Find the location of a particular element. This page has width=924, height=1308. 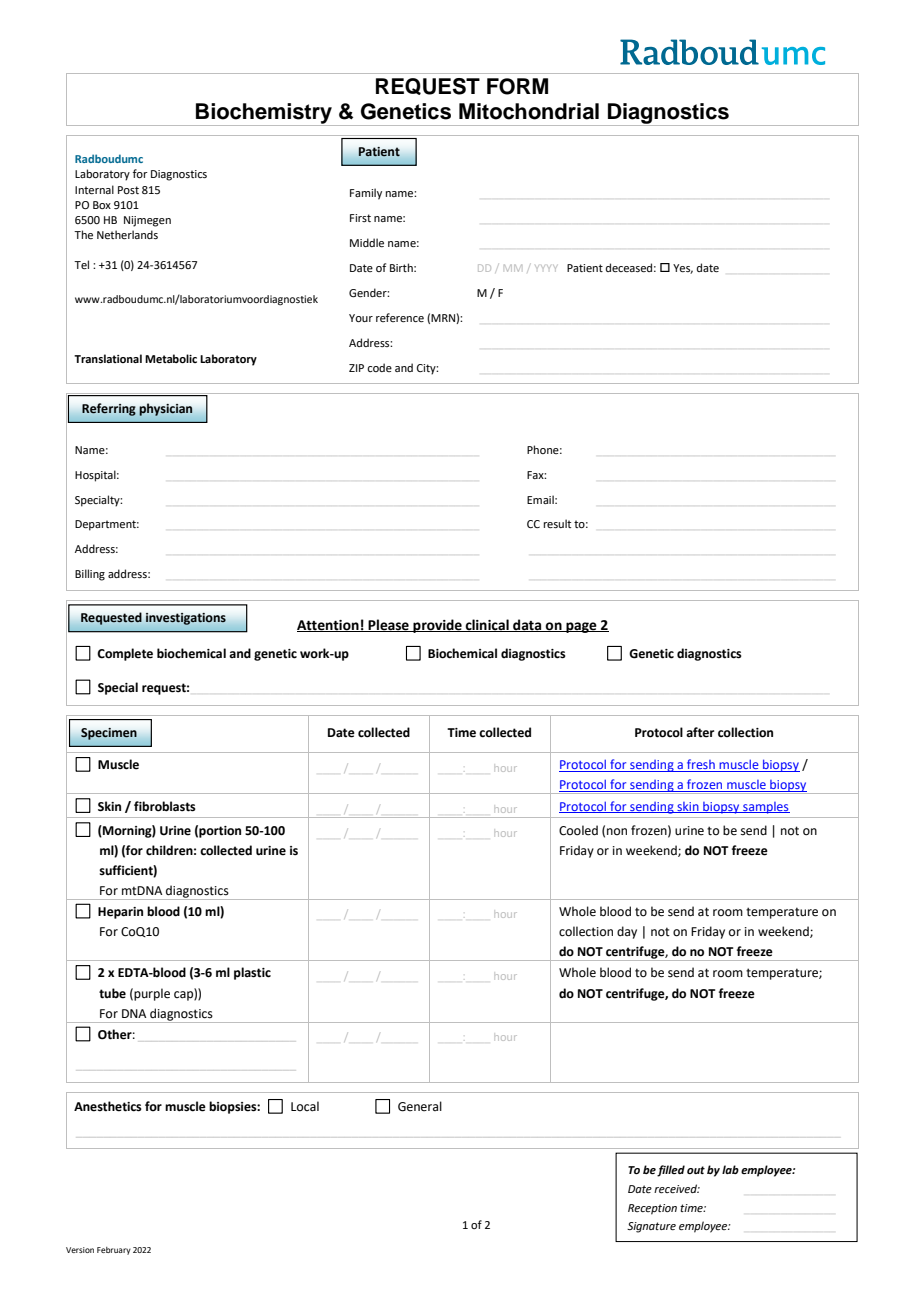

General is located at coordinates (420, 1106).
